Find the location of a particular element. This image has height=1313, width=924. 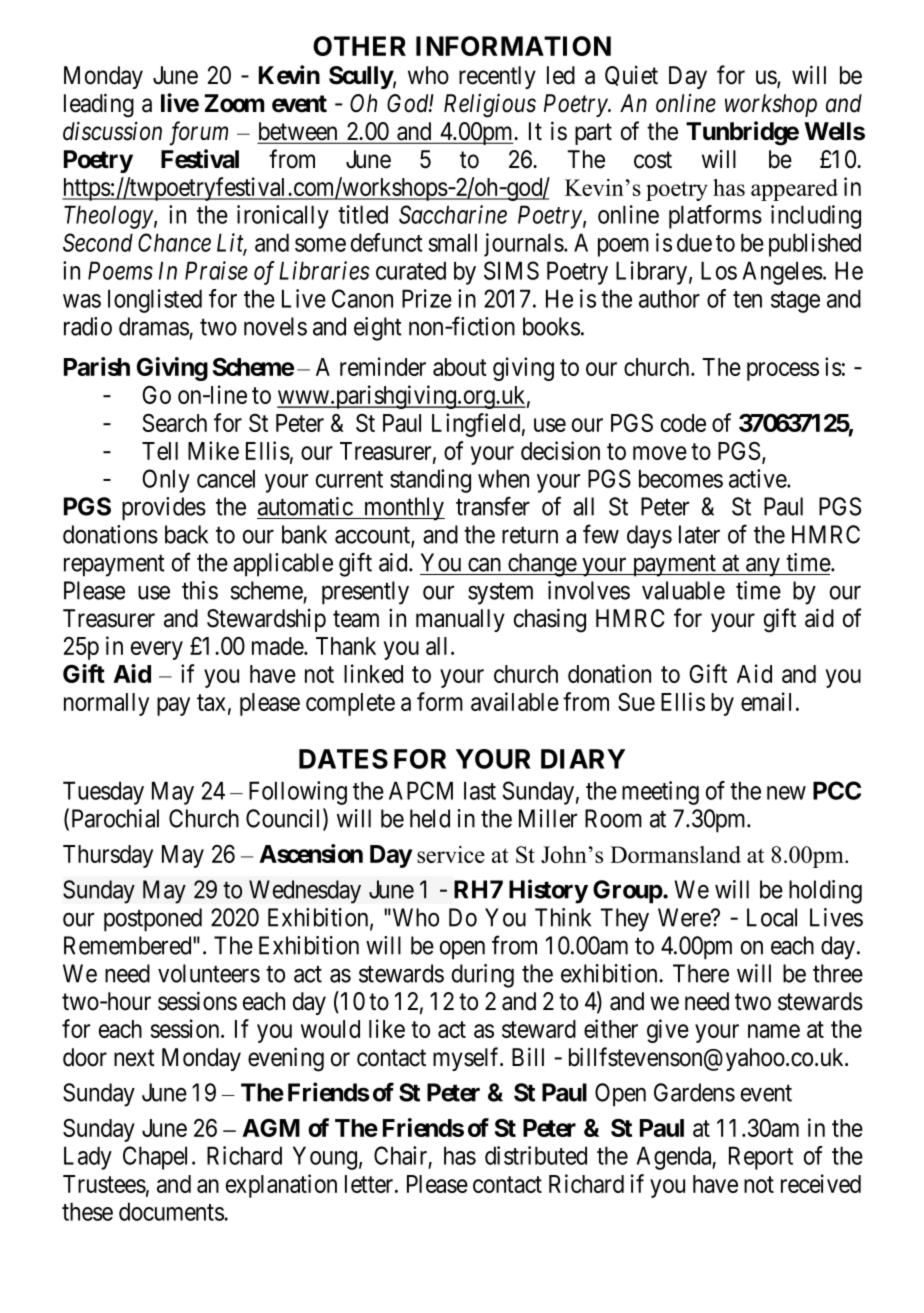

process is located at coordinates (783, 371).
